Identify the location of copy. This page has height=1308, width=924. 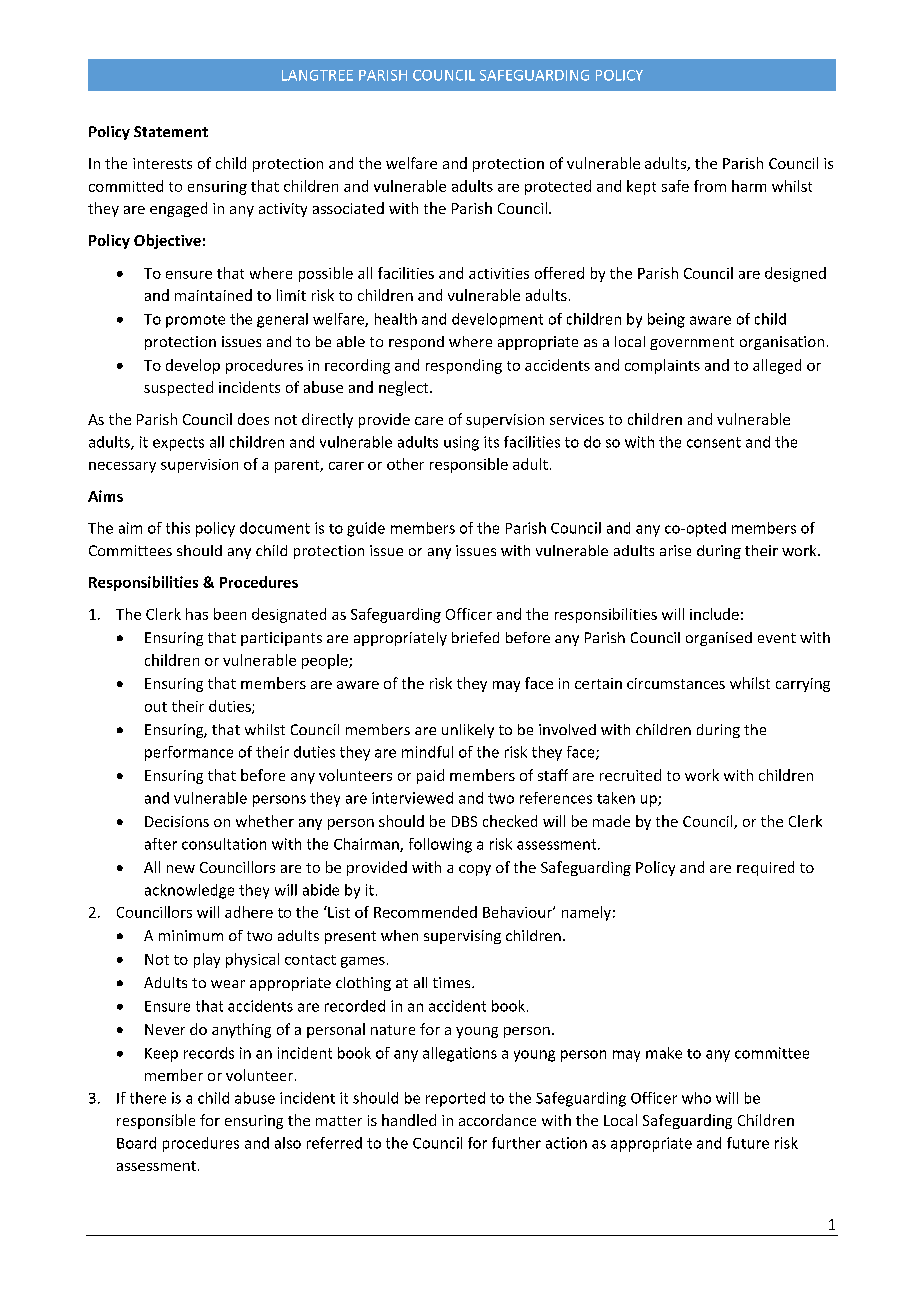
(475, 870).
